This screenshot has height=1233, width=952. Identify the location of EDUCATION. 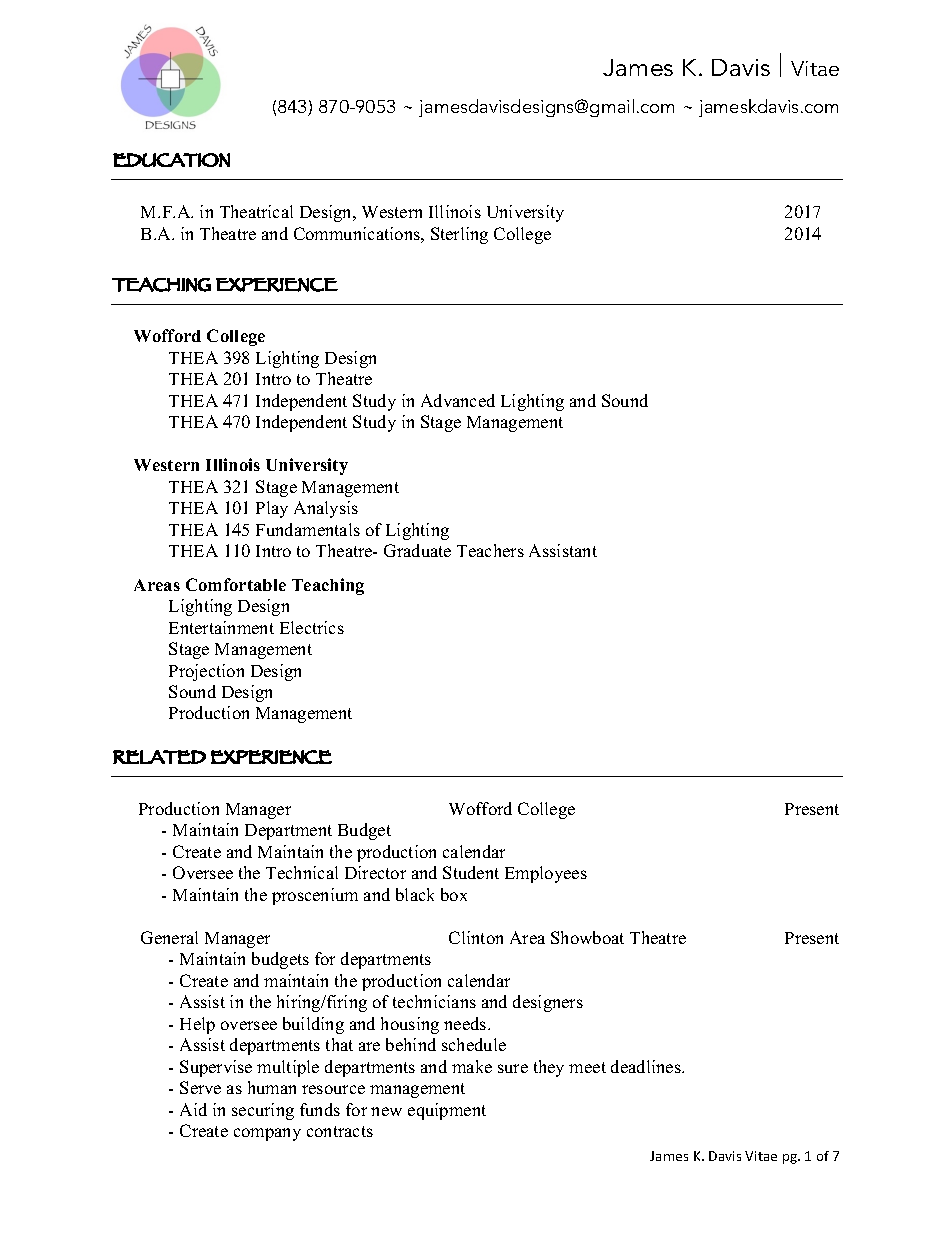
(171, 160).
